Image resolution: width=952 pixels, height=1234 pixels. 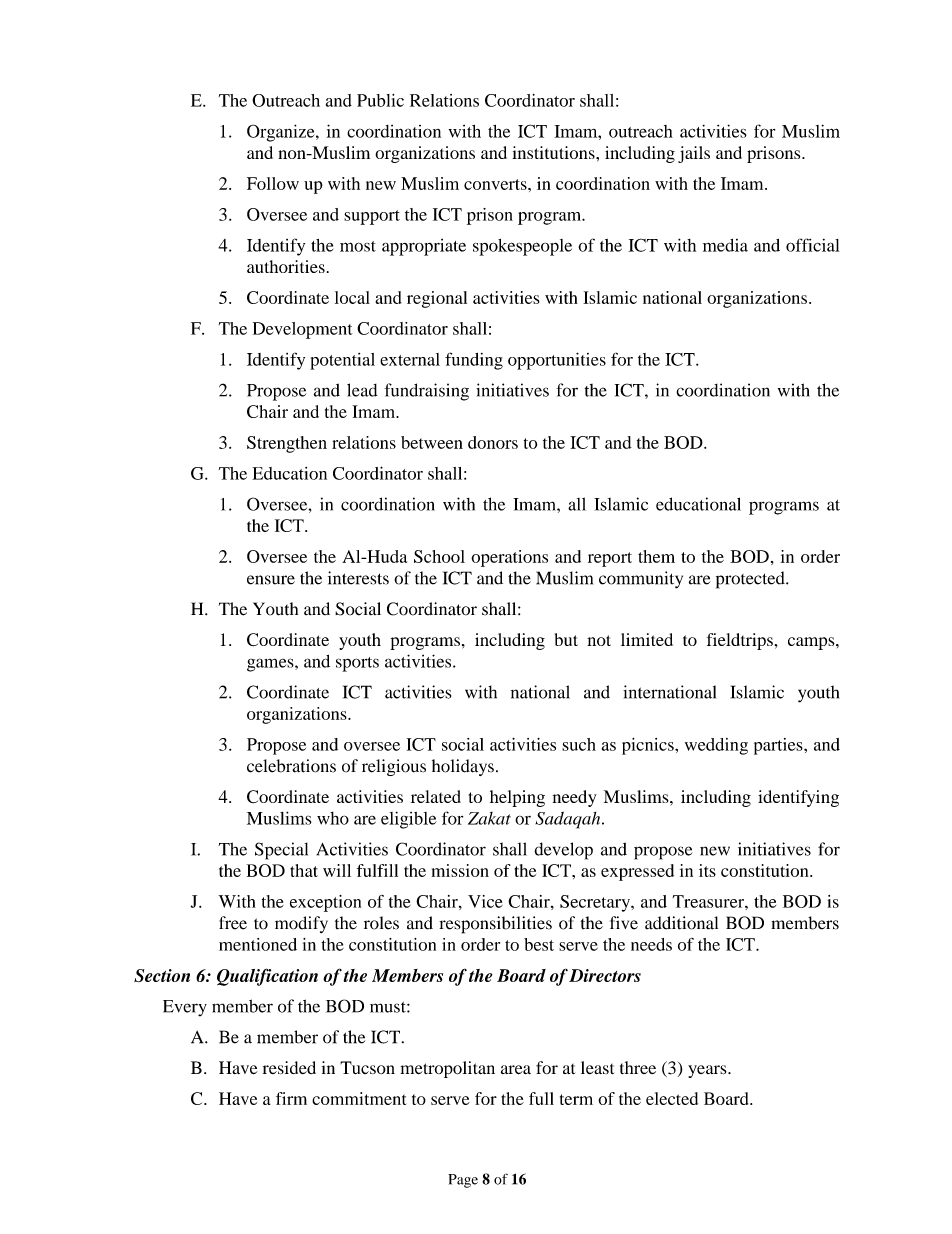 What do you see at coordinates (291, 1098) in the page?
I see `firm` at bounding box center [291, 1098].
